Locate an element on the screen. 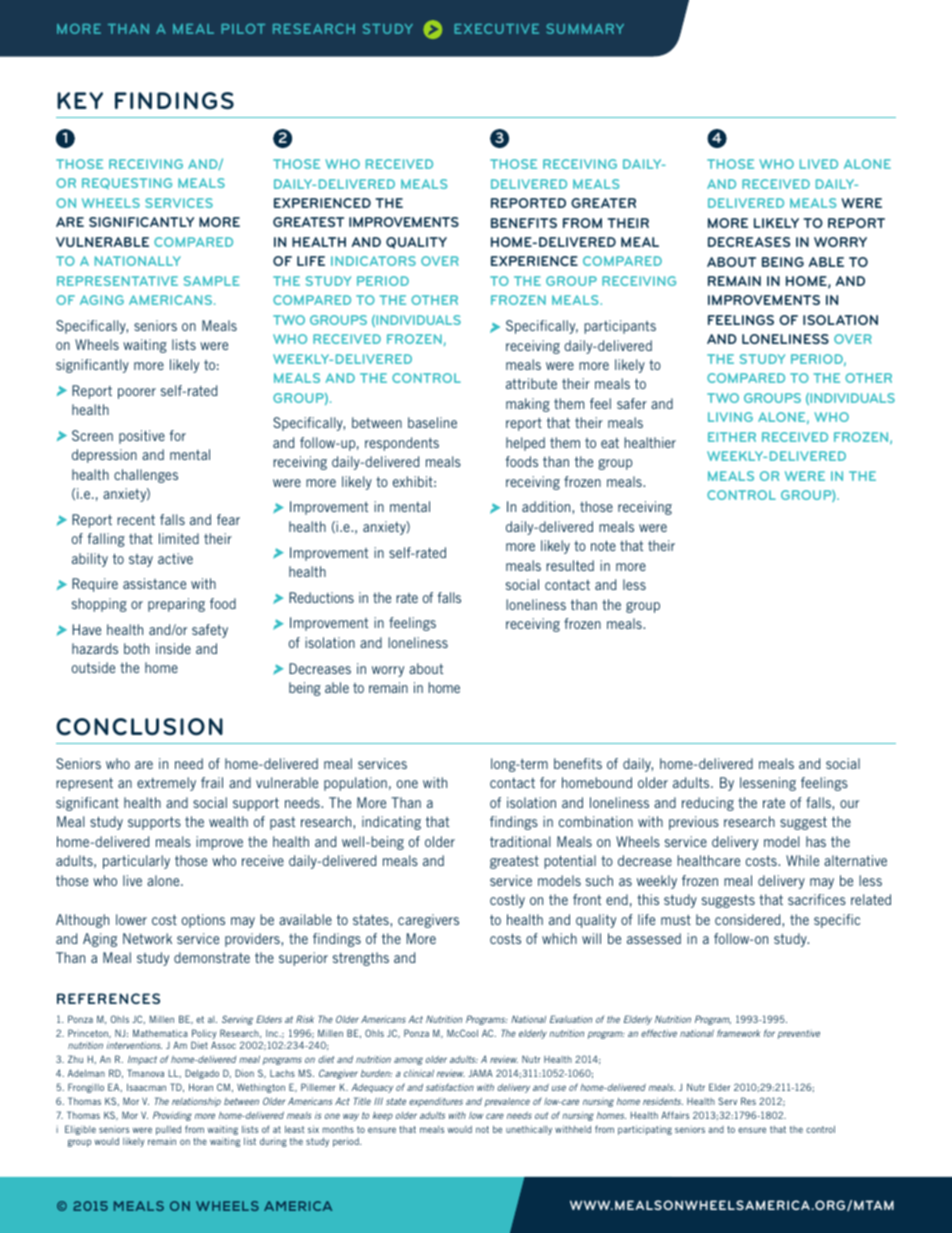 The height and width of the screenshot is (1233, 952). Affairs is located at coordinates (675, 1115).
